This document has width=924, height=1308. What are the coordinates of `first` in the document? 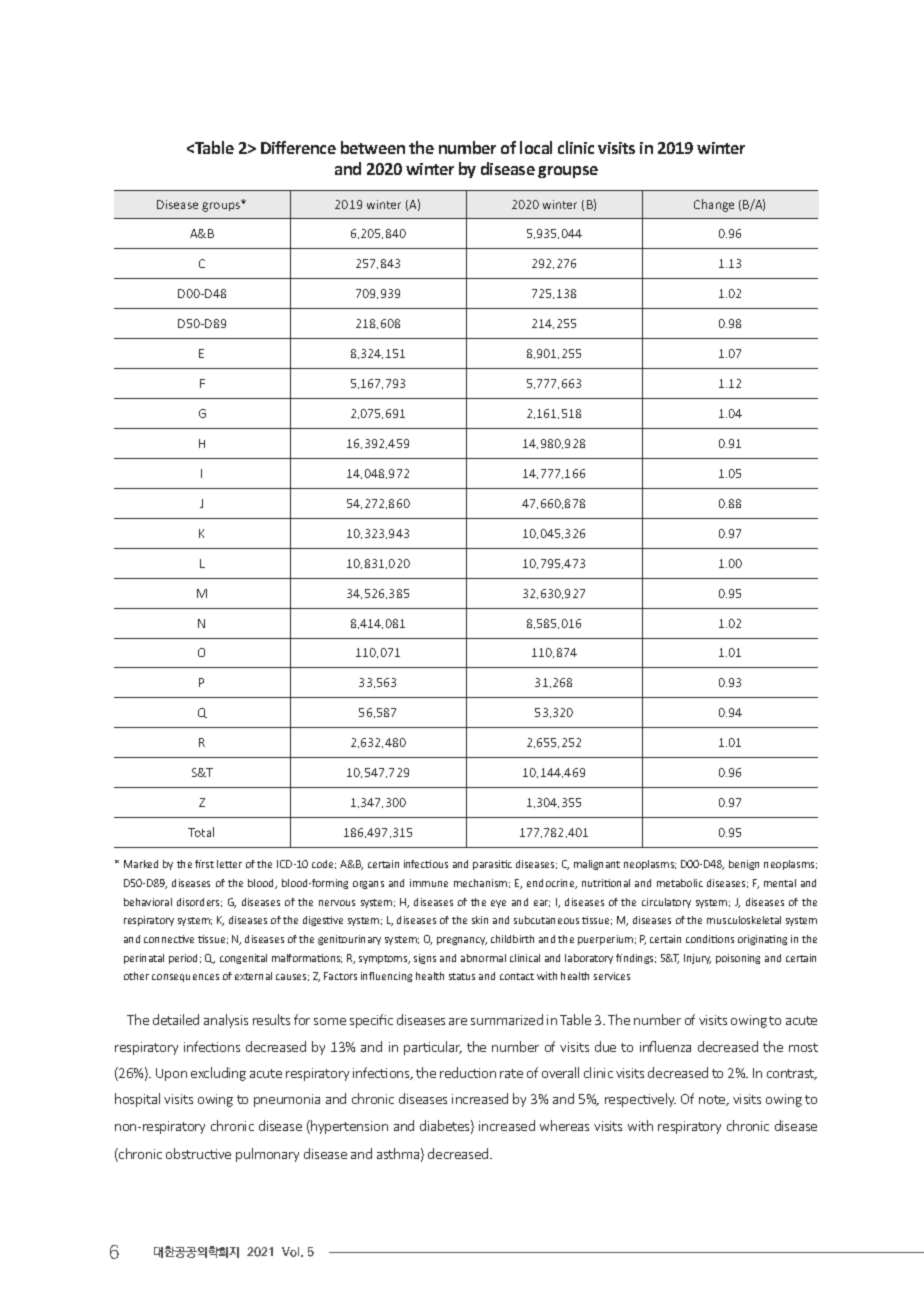 It's located at (204, 864).
